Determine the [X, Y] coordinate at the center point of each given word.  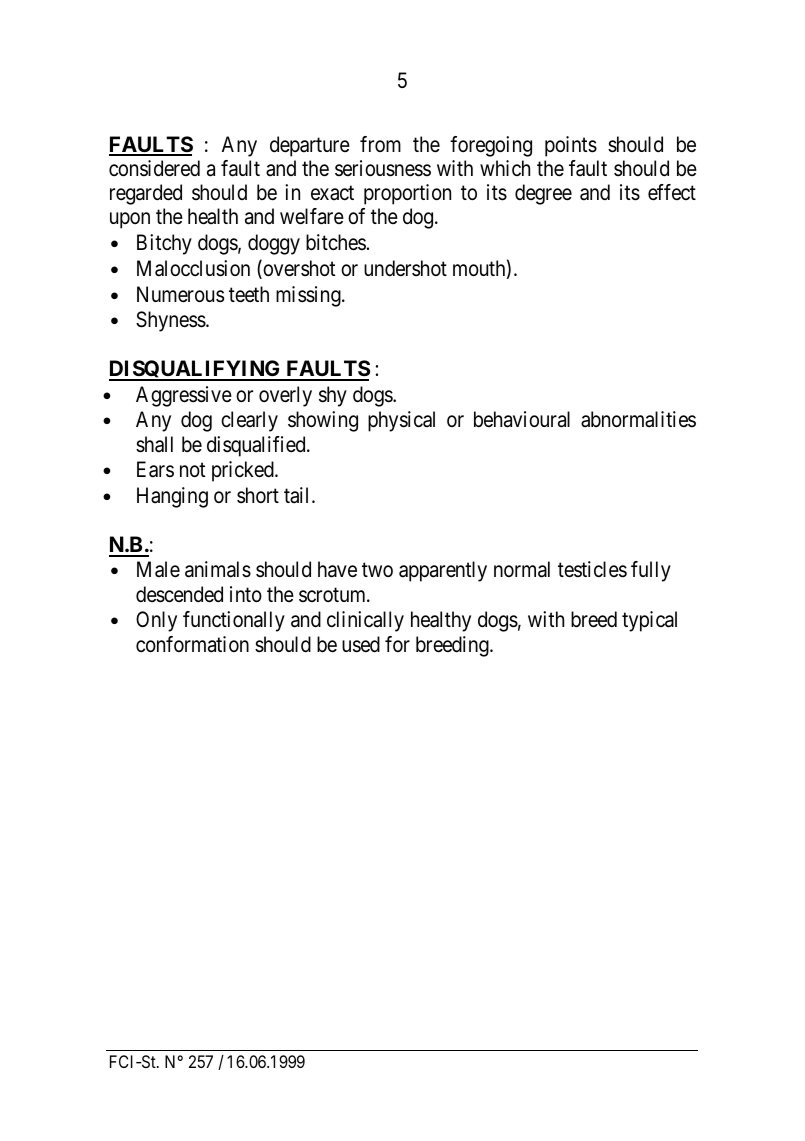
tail [298, 495]
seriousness [383, 168]
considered [154, 168]
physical [401, 421]
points [571, 146]
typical [649, 621]
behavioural [522, 419]
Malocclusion [193, 268]
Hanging [172, 497]
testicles [592, 569]
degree [543, 194]
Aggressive [184, 396]
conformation [192, 644]
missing [309, 296]
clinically [365, 621]
